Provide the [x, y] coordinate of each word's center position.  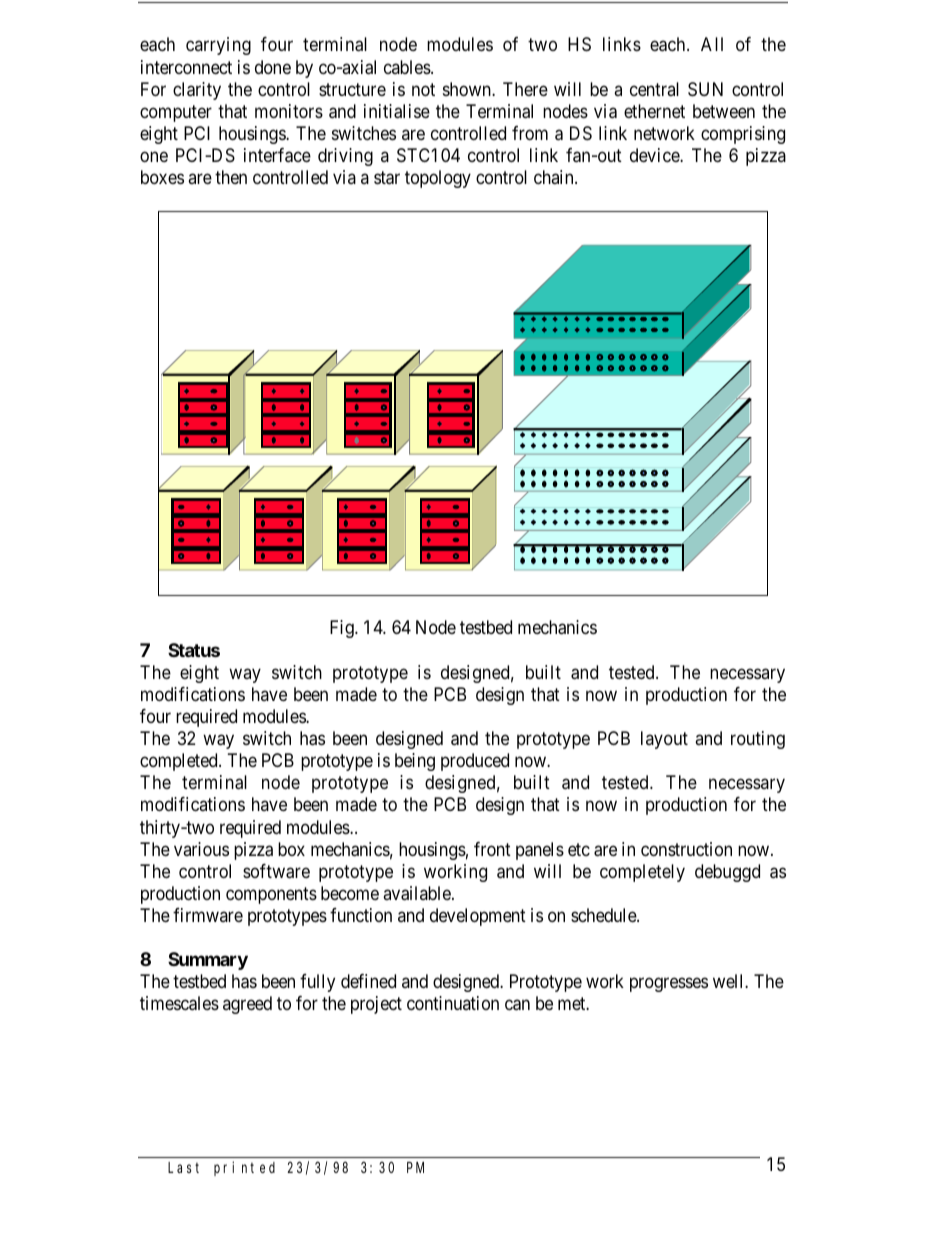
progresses [669, 985]
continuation [453, 1003]
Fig [343, 629]
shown [468, 89]
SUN [705, 89]
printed [244, 1168]
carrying [218, 46]
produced [475, 762]
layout [664, 740]
